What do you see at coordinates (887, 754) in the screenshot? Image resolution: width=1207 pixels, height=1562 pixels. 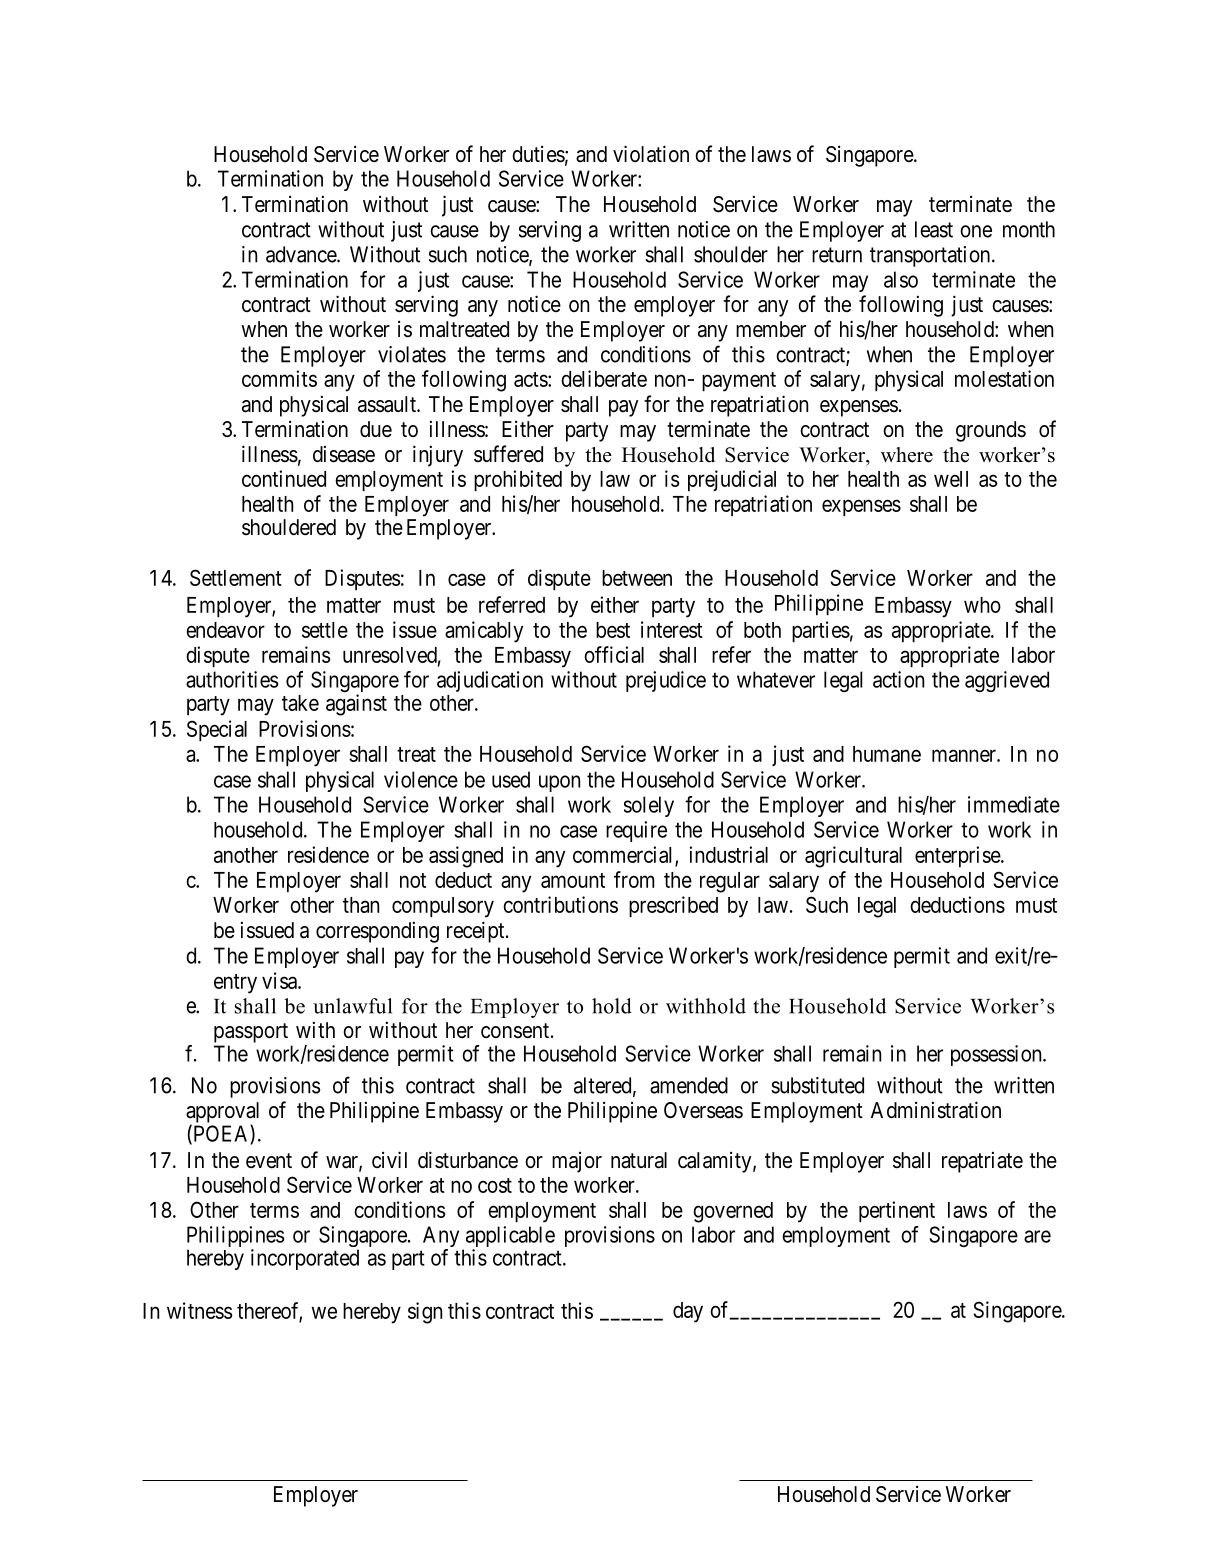 I see `humane` at bounding box center [887, 754].
